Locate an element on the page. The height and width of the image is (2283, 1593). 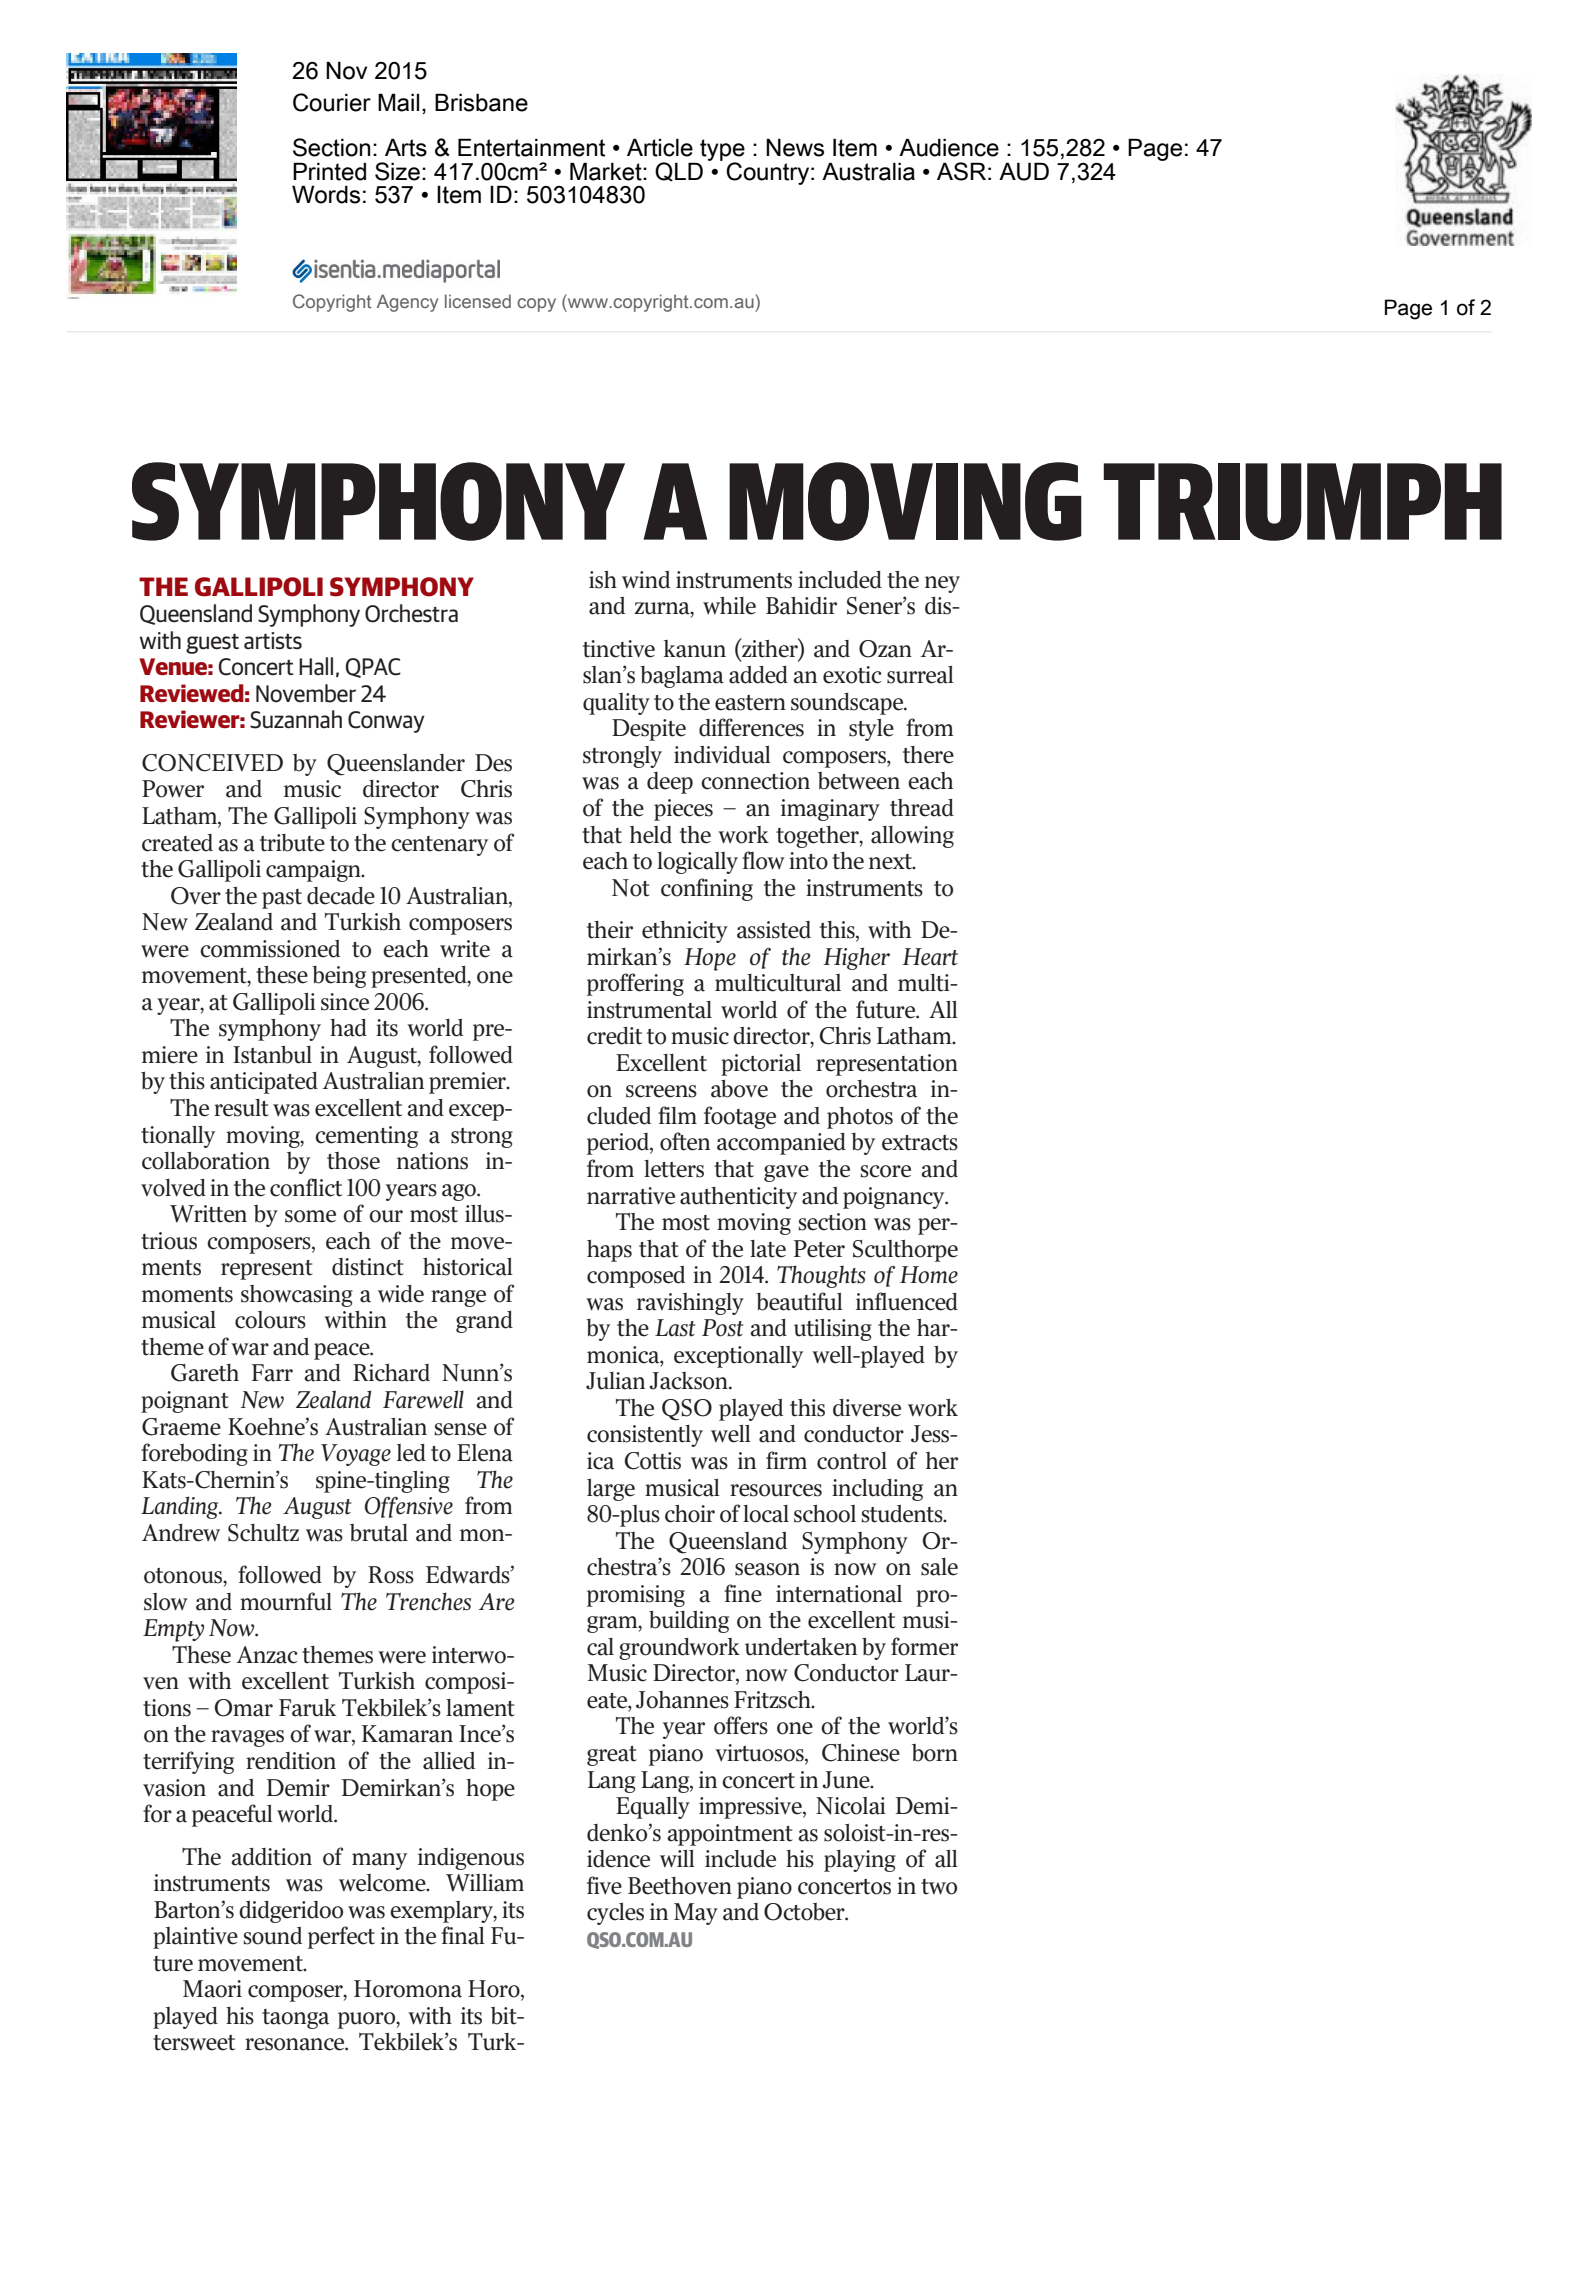
Home is located at coordinates (929, 1275).
